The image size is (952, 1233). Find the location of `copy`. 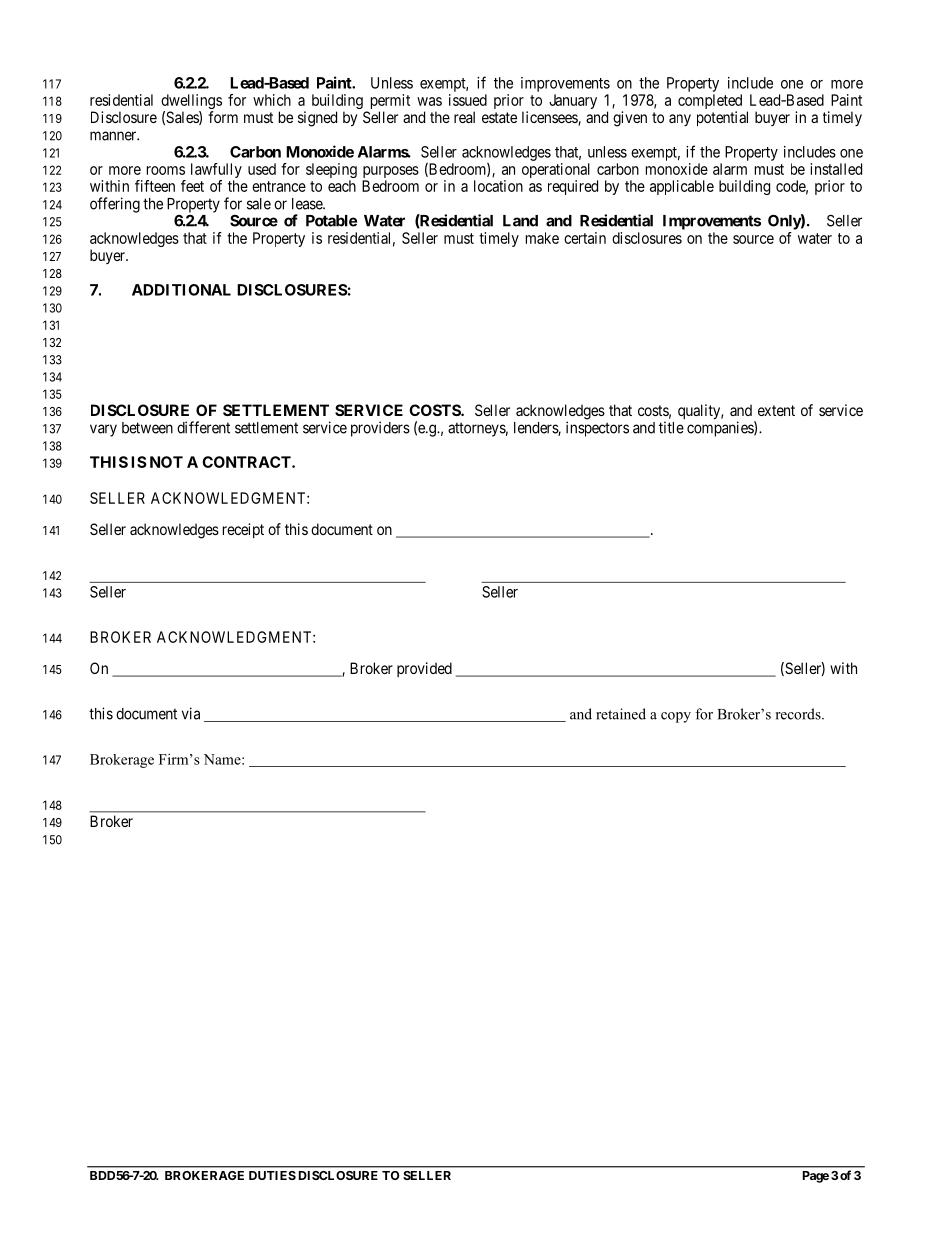

copy is located at coordinates (676, 717).
